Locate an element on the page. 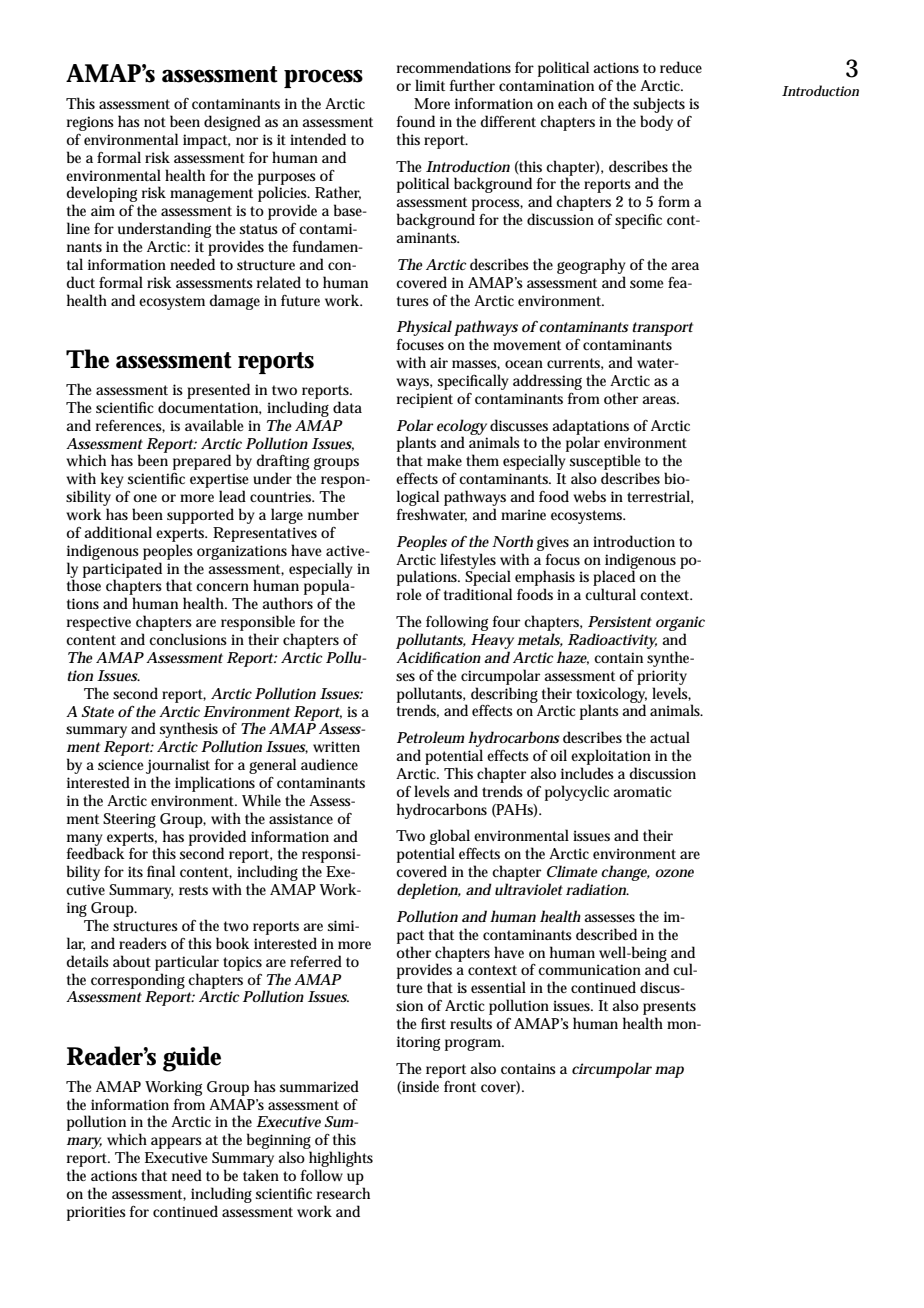 The width and height of the page is (924, 1308). referred is located at coordinates (316, 961).
